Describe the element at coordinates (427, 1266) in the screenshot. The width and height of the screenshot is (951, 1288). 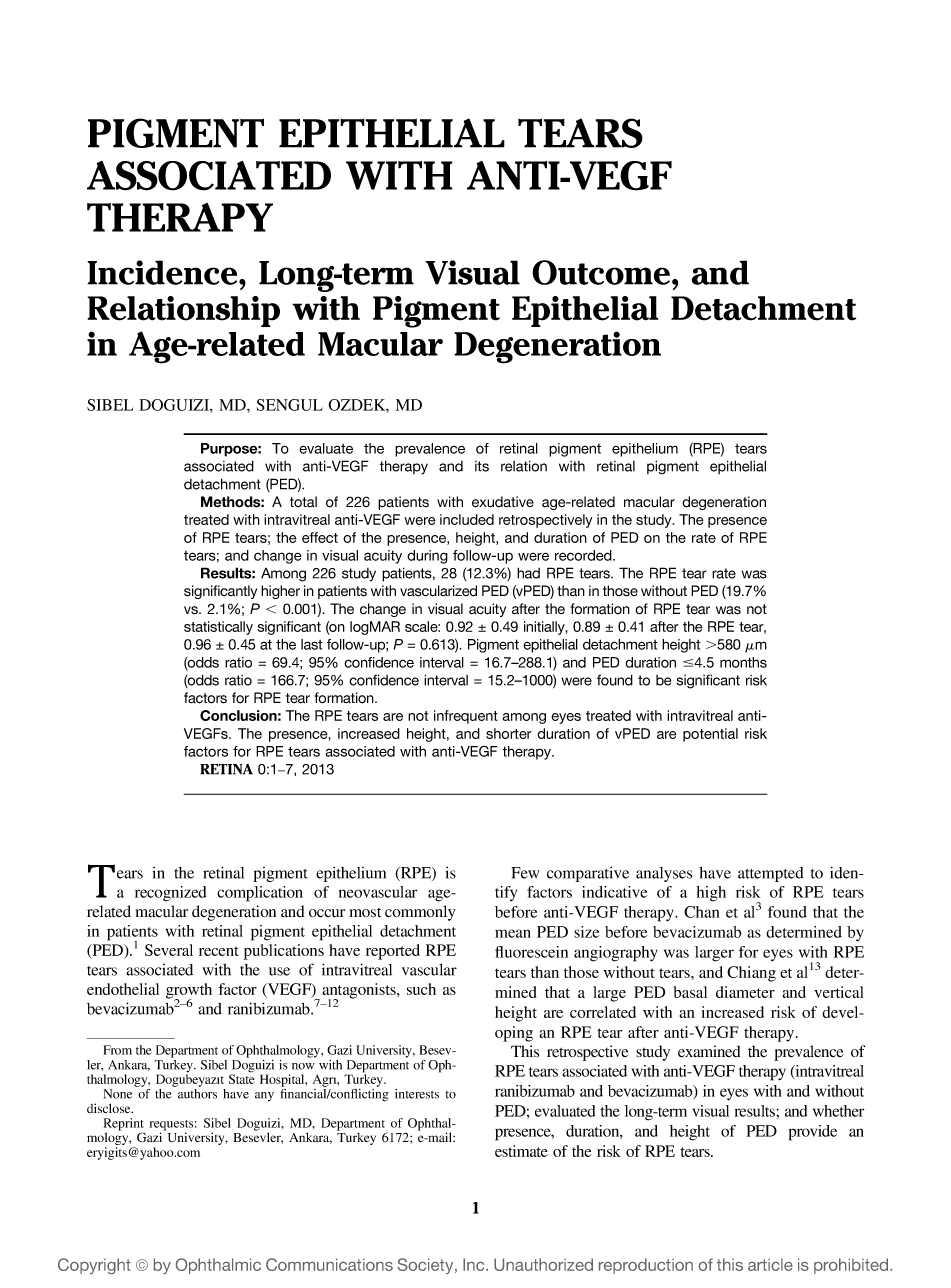
I see `Society` at that location.
